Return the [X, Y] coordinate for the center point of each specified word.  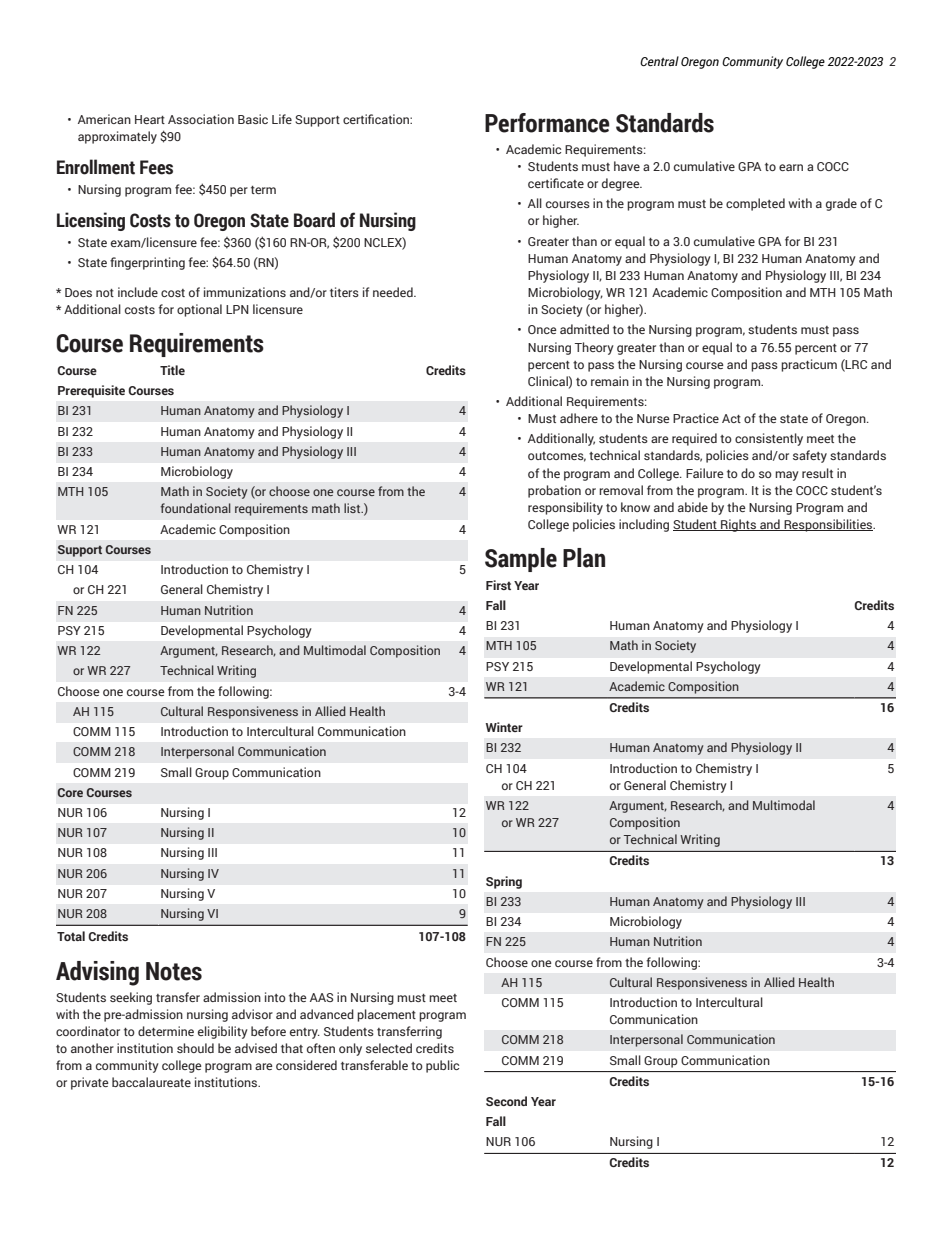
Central [659, 61]
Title [172, 370]
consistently [769, 439]
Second [506, 1101]
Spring [504, 882]
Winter [504, 727]
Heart [150, 119]
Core [70, 792]
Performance [547, 123]
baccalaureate [151, 1082]
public [442, 1066]
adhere [579, 418]
